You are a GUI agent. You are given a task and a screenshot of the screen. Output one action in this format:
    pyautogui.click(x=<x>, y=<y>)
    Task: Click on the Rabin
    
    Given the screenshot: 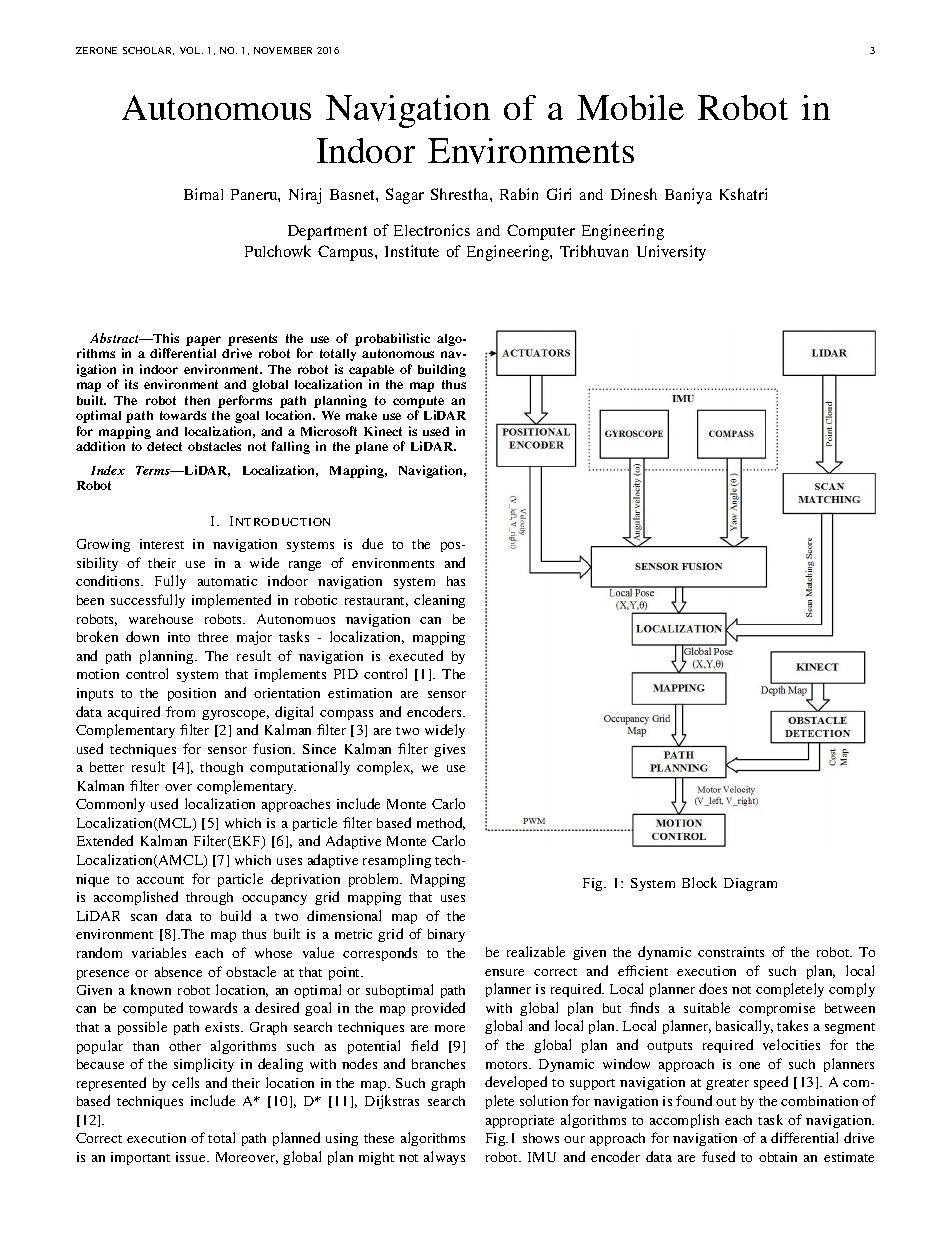 What is the action you would take?
    pyautogui.click(x=519, y=194)
